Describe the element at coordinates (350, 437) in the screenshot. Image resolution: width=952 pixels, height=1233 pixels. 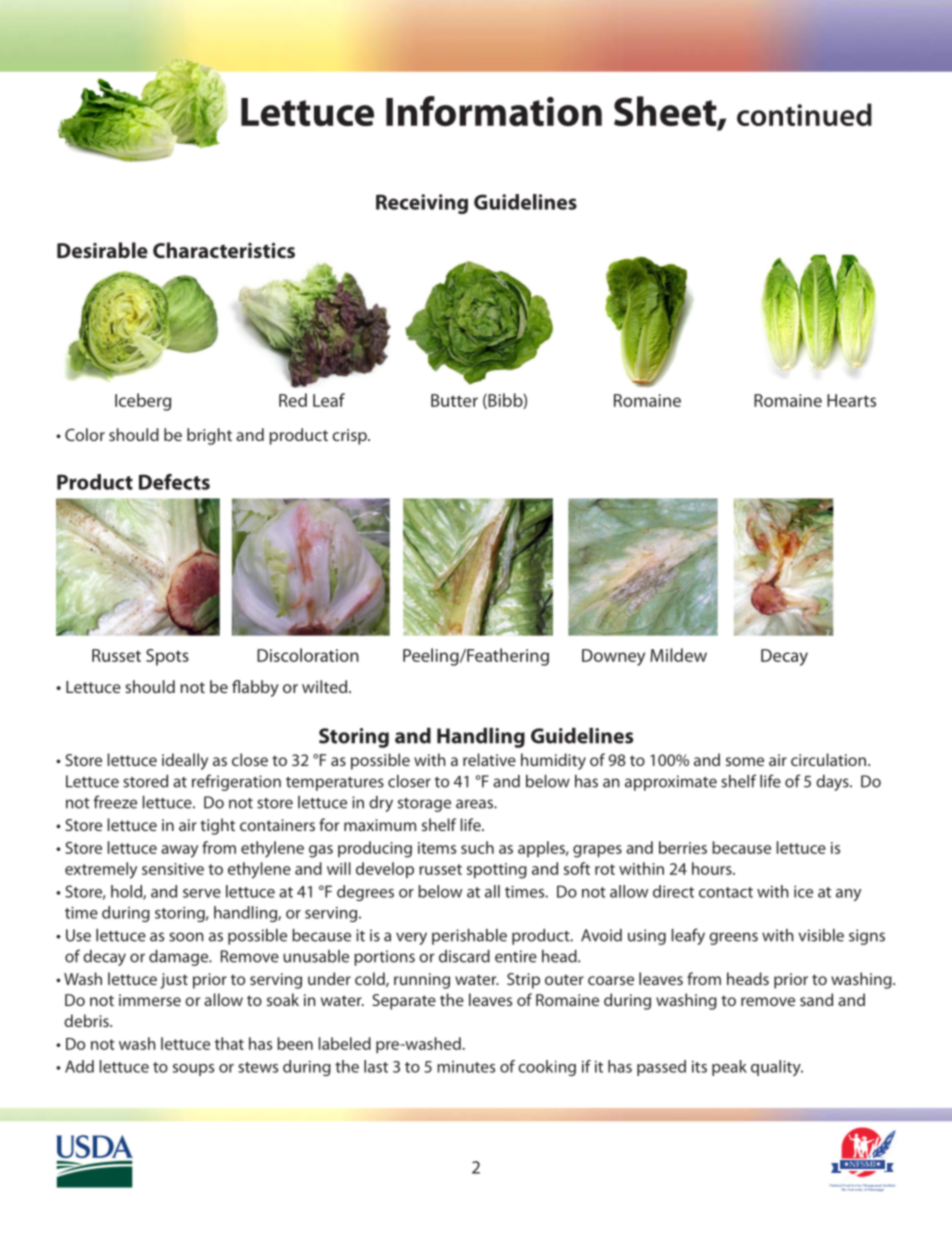
I see `crisp` at that location.
